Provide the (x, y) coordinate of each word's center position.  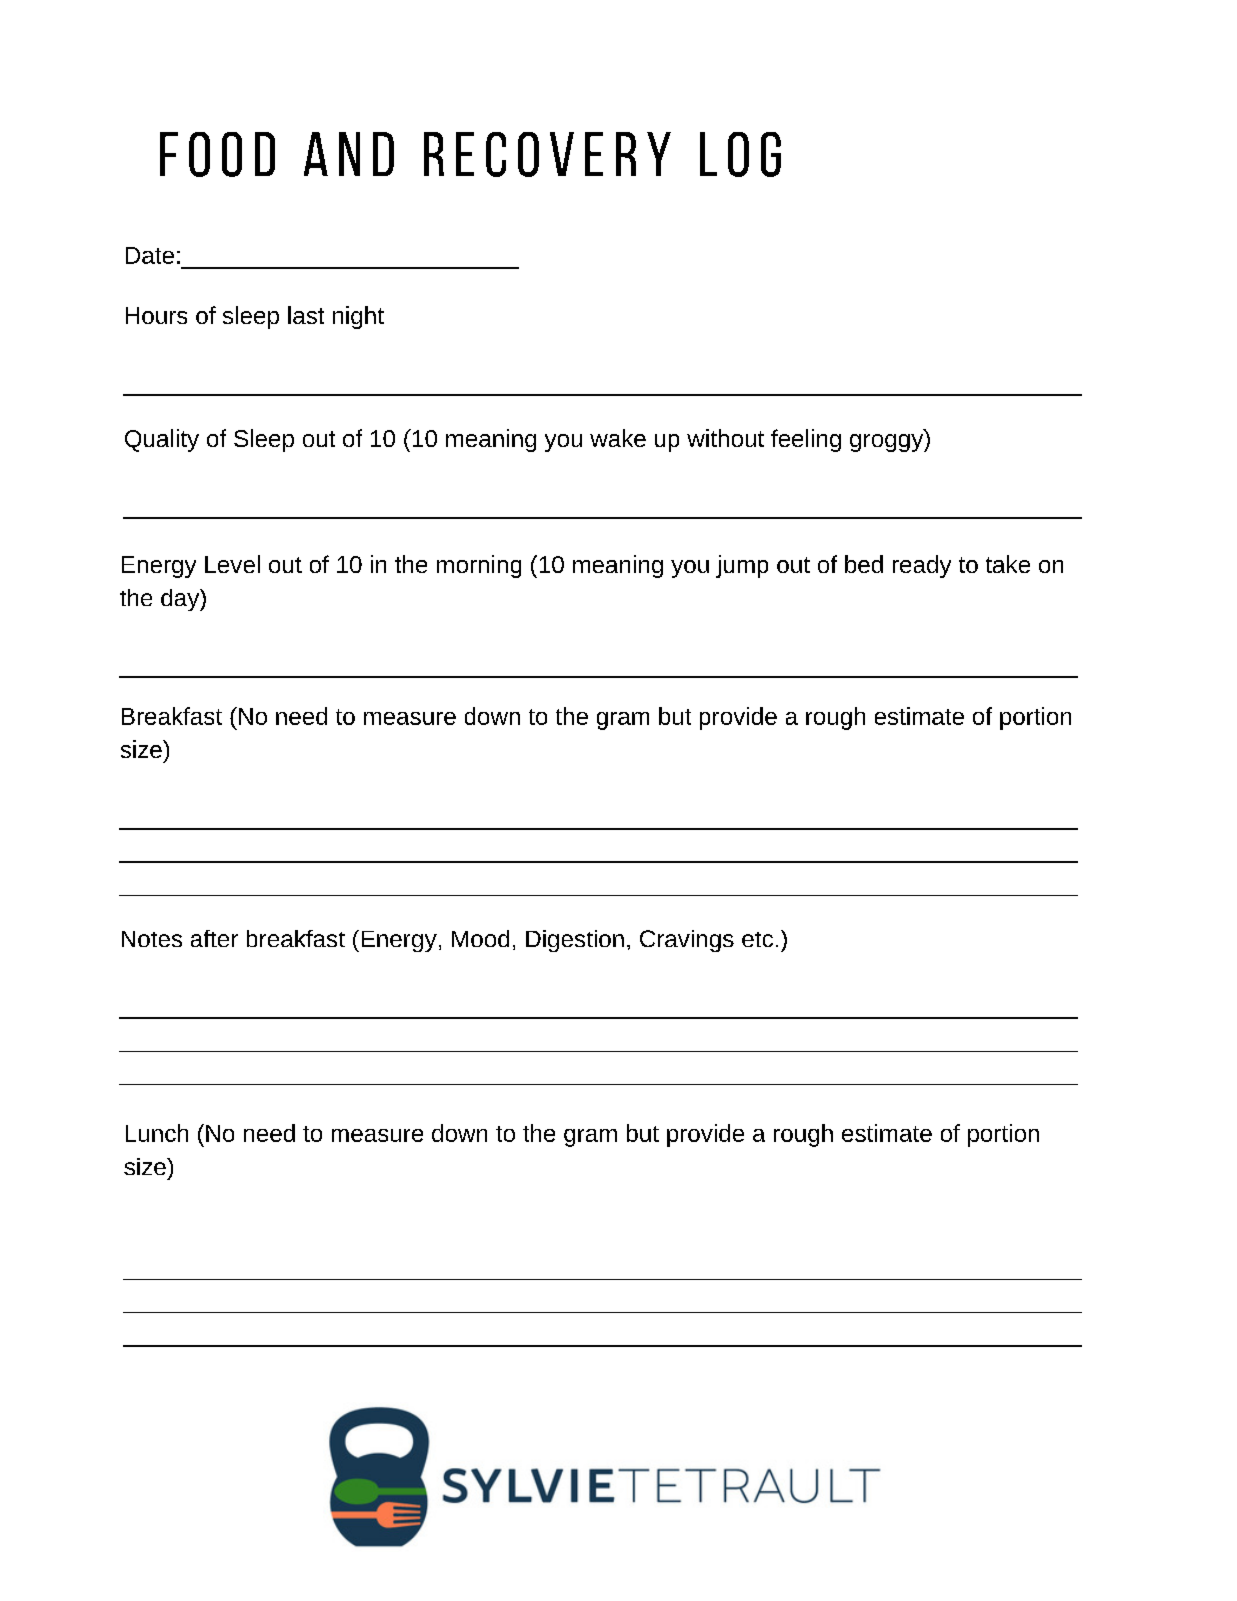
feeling (806, 440)
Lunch (157, 1133)
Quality (162, 440)
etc (757, 939)
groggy (887, 443)
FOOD (217, 154)
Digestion (575, 941)
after (214, 938)
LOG (740, 154)
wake (618, 438)
